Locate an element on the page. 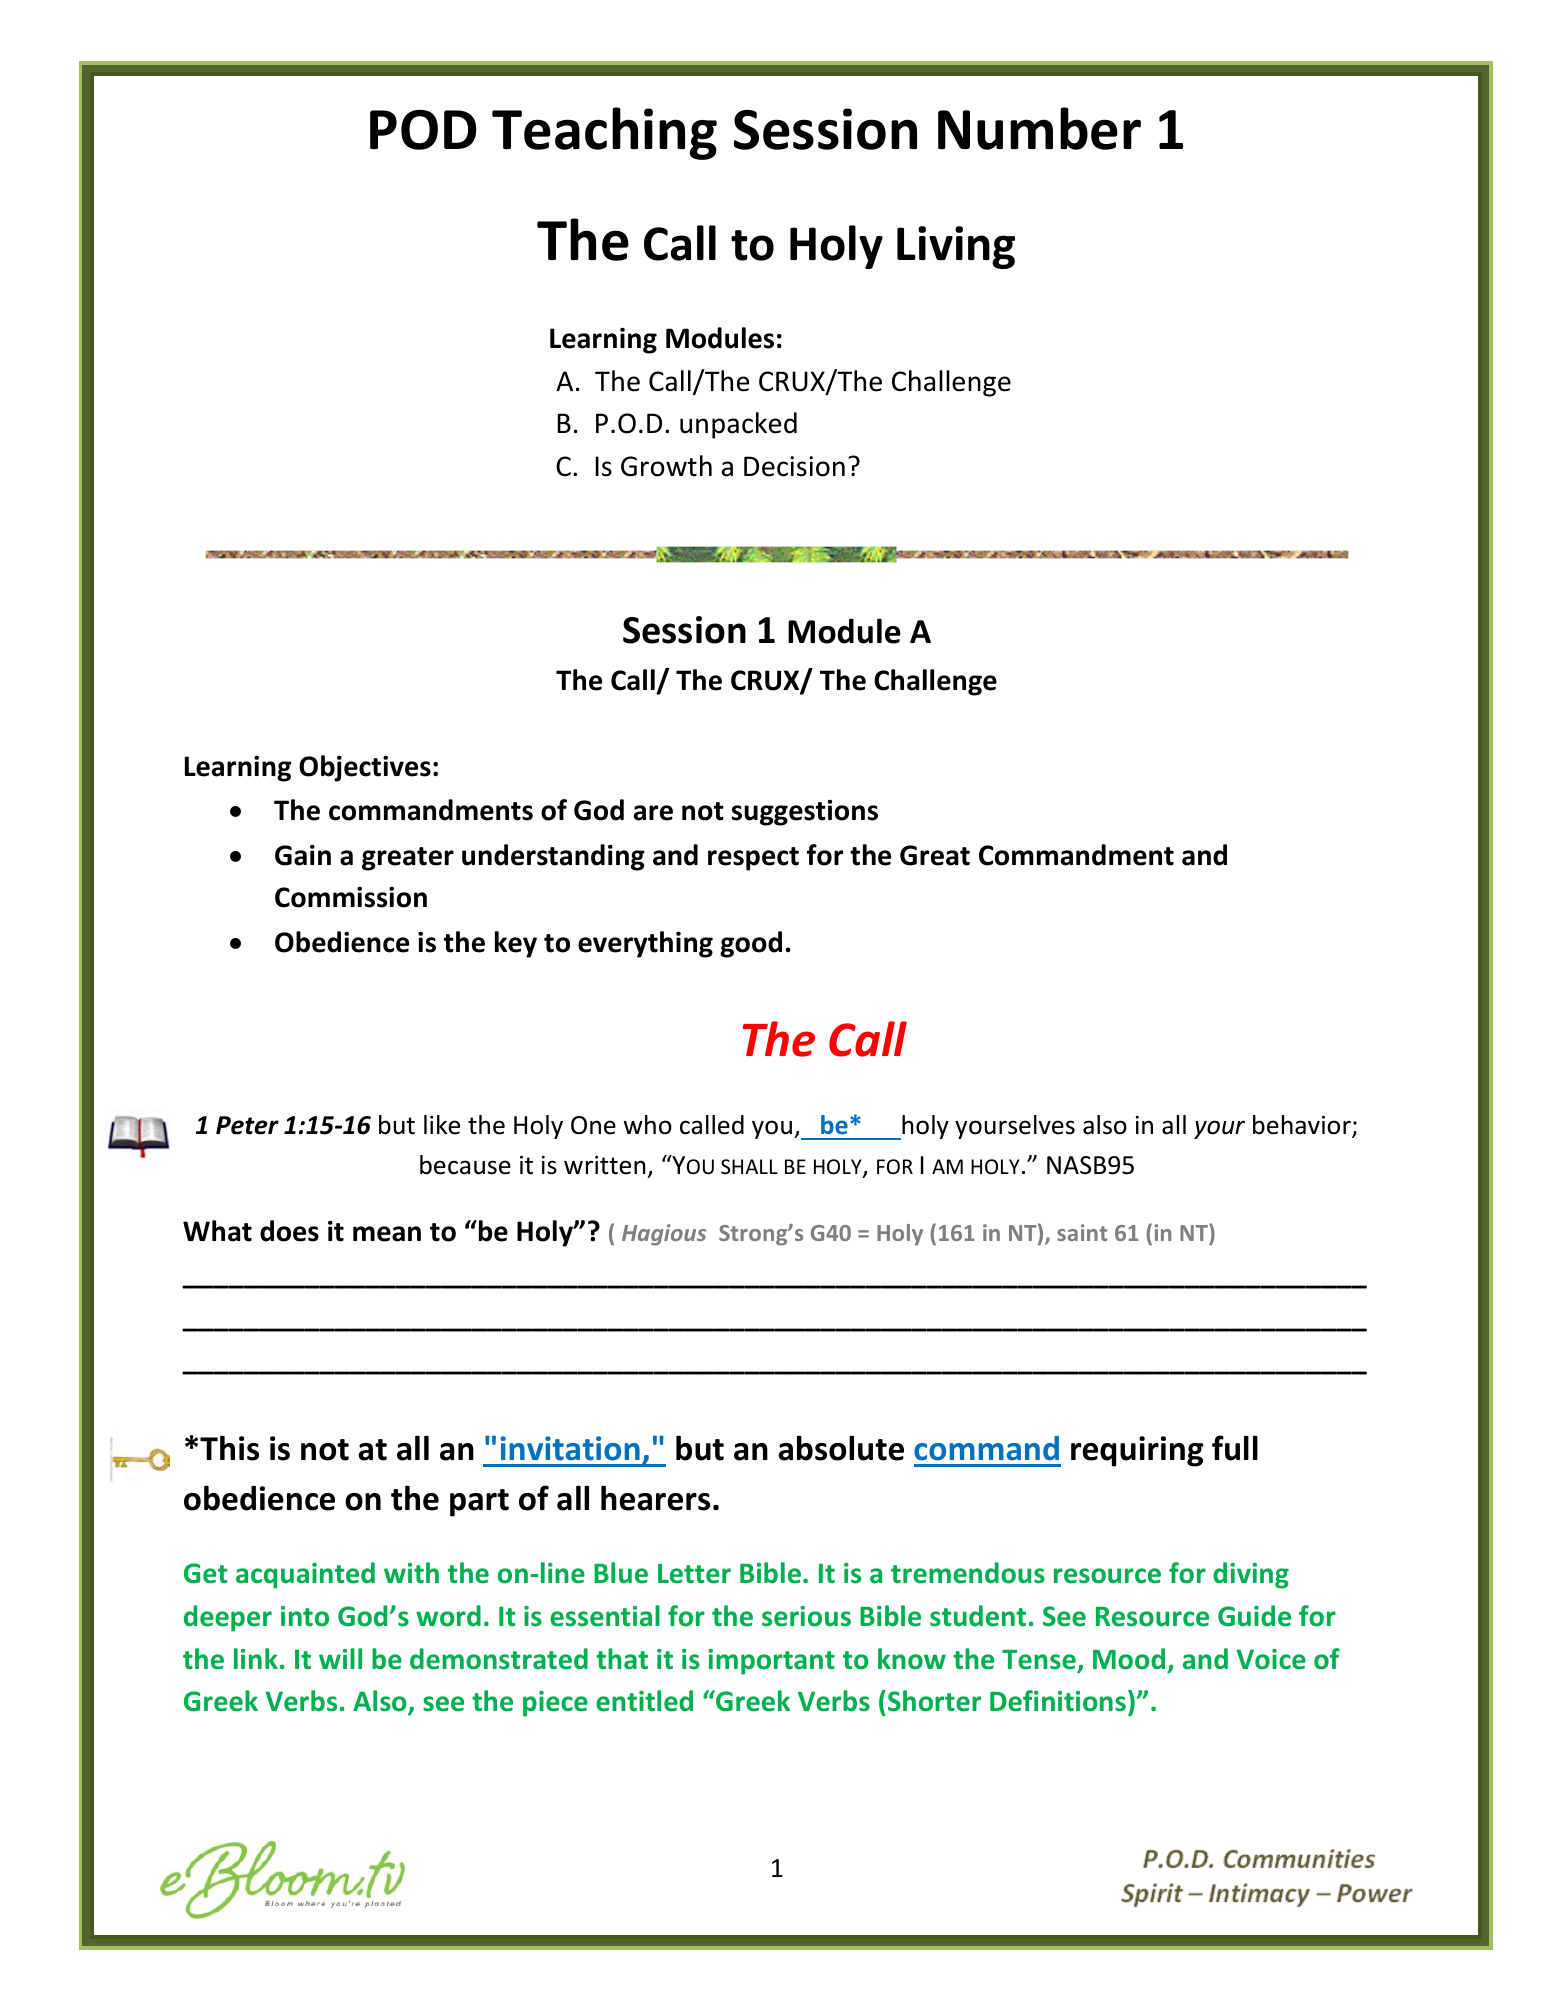 Image resolution: width=1554 pixels, height=2011 pixels. POD is located at coordinates (423, 130).
